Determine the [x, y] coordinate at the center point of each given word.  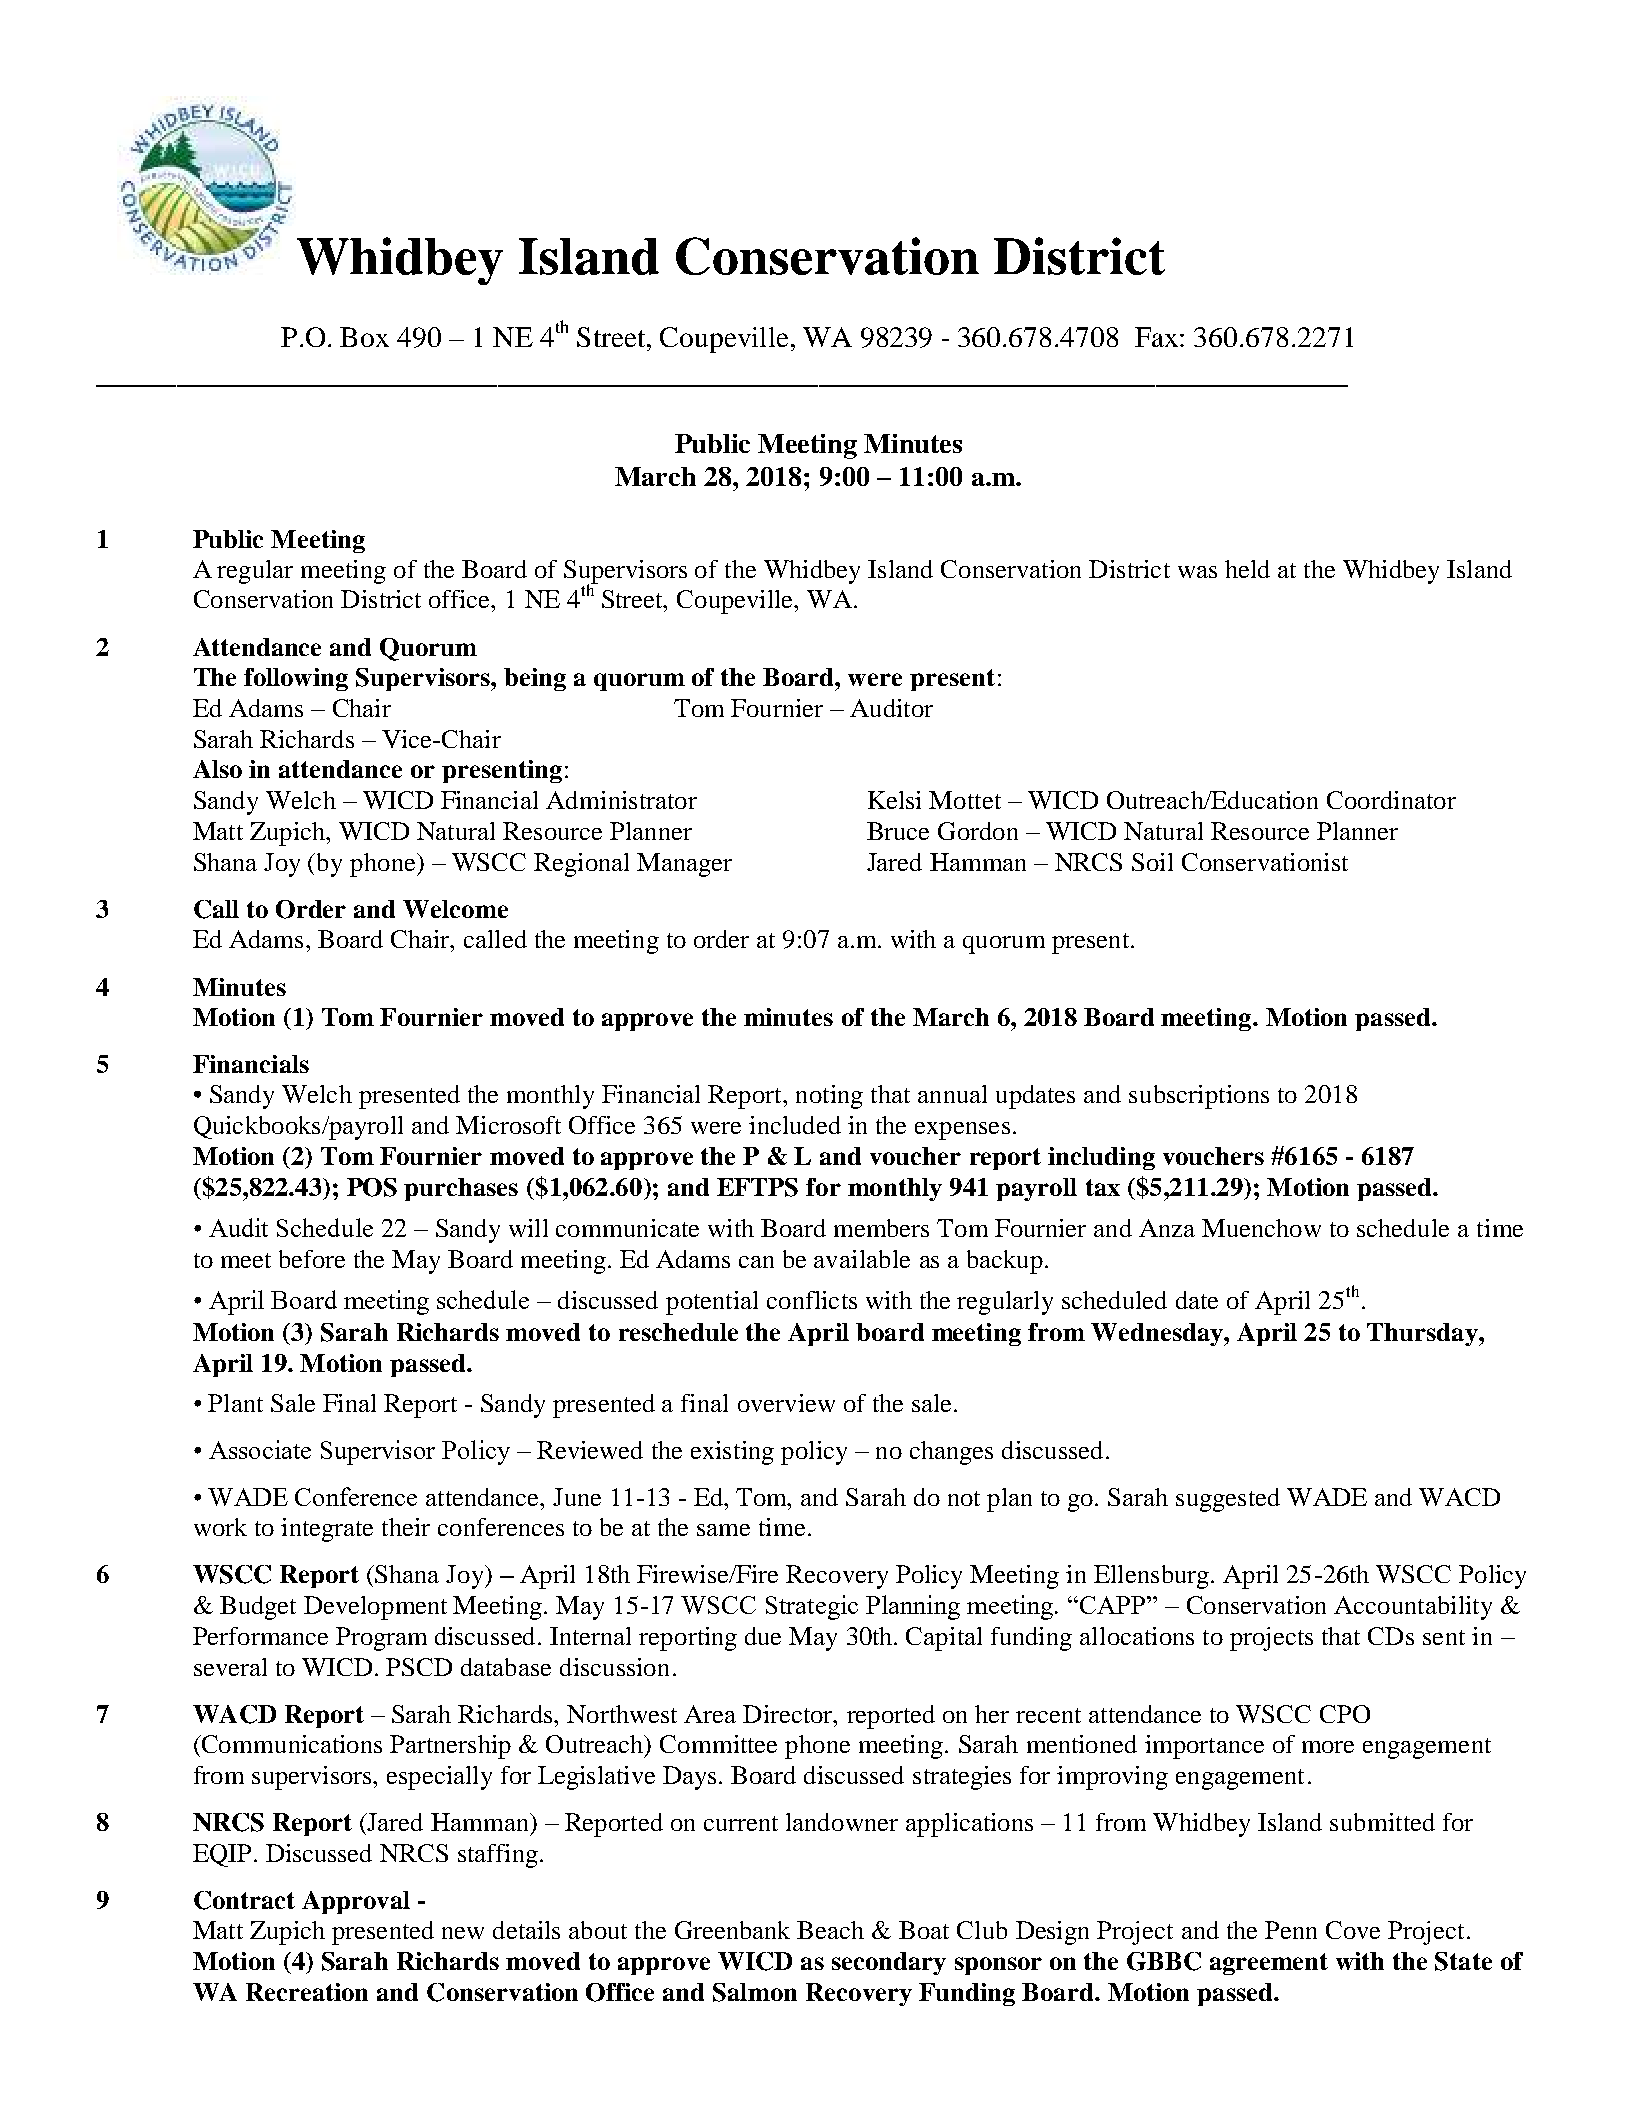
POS [372, 1187]
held [1247, 569]
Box [364, 337]
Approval [356, 1902]
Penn [1291, 1930]
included [795, 1125]
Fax [1158, 337]
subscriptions [1199, 1097]
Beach [830, 1930]
